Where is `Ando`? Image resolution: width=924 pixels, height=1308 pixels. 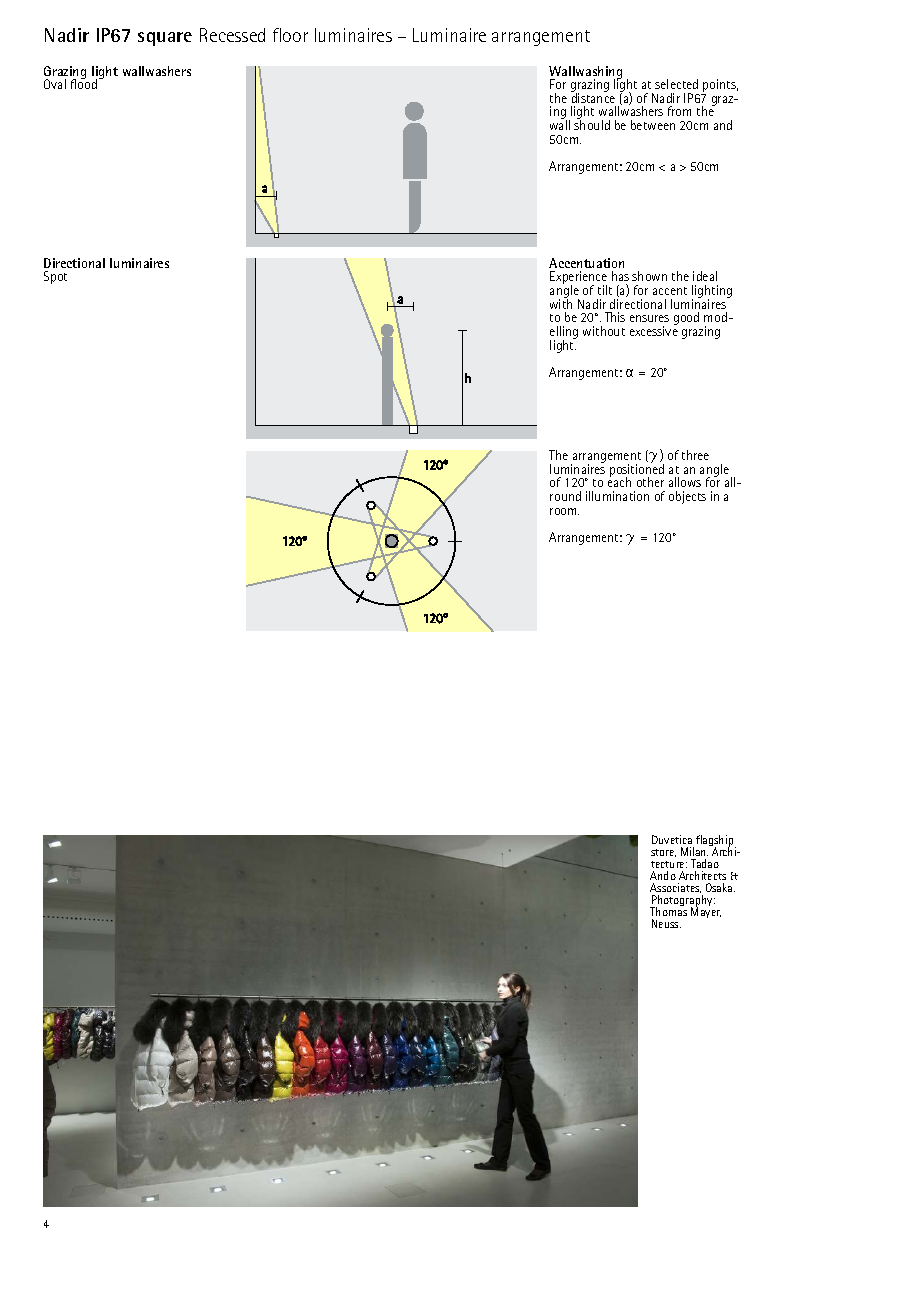
Ando is located at coordinates (663, 875).
